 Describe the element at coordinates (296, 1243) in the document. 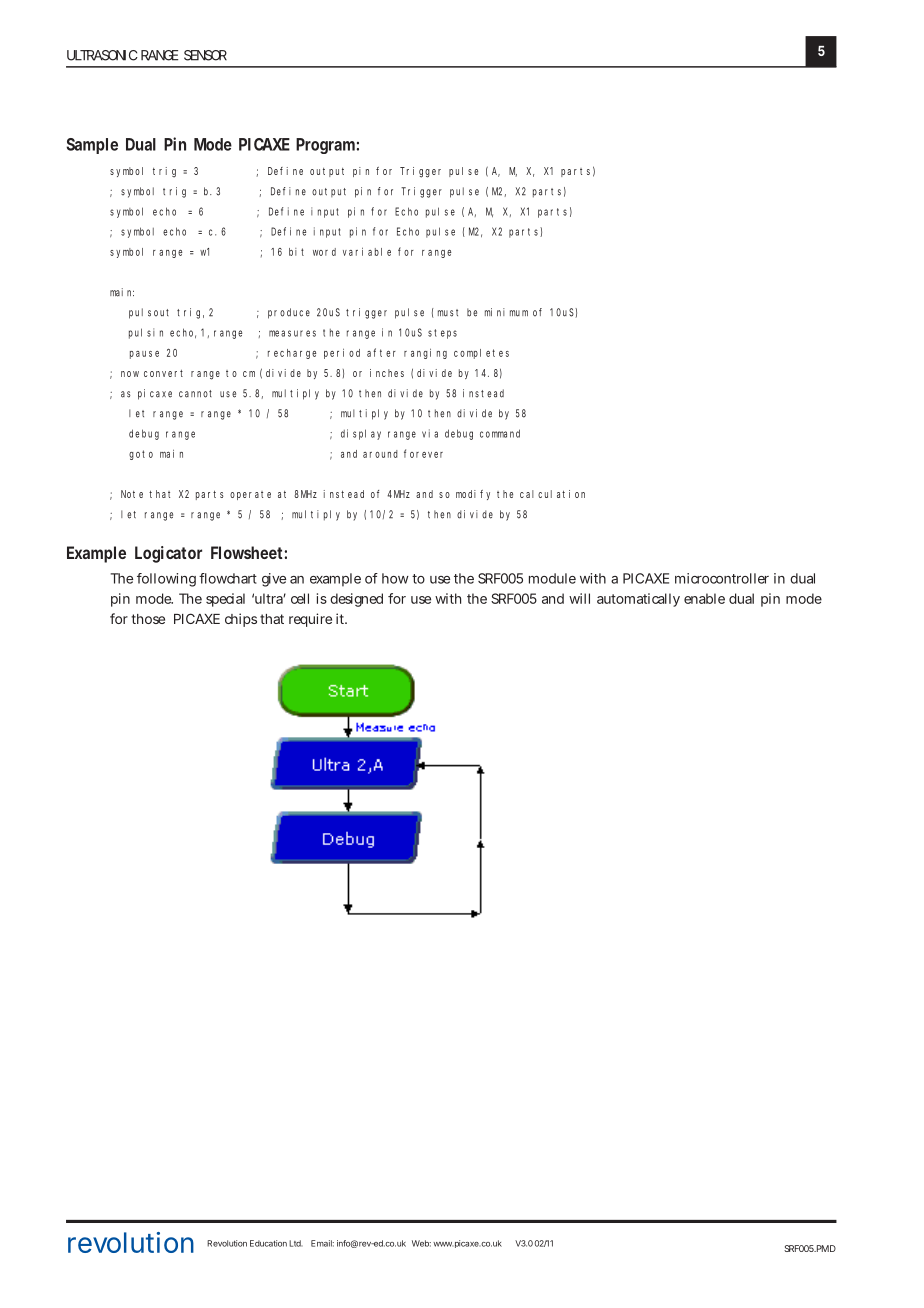

I see `Ltd` at that location.
